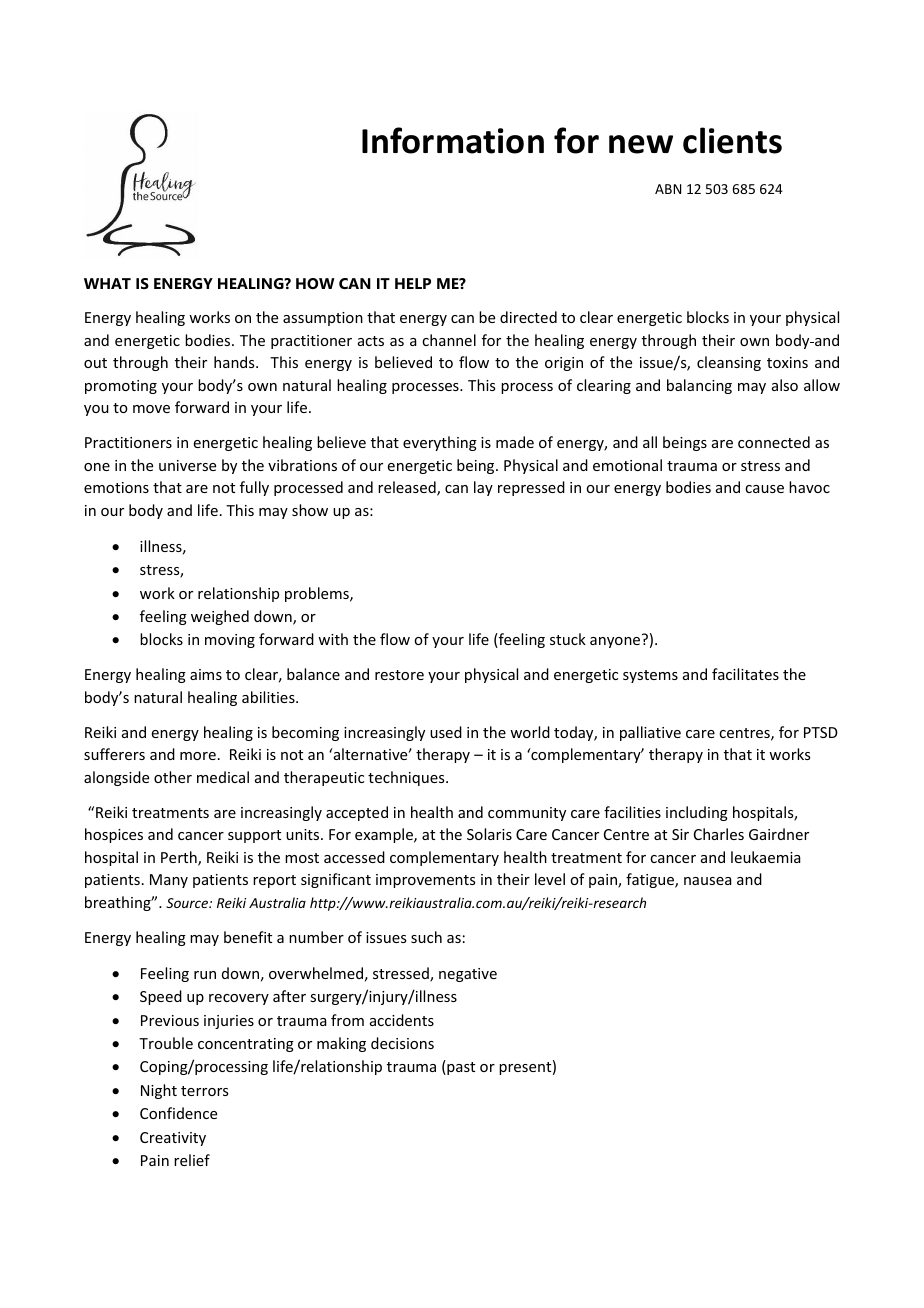 The width and height of the screenshot is (924, 1308). What do you see at coordinates (460, 1067) in the screenshot?
I see `past` at bounding box center [460, 1067].
